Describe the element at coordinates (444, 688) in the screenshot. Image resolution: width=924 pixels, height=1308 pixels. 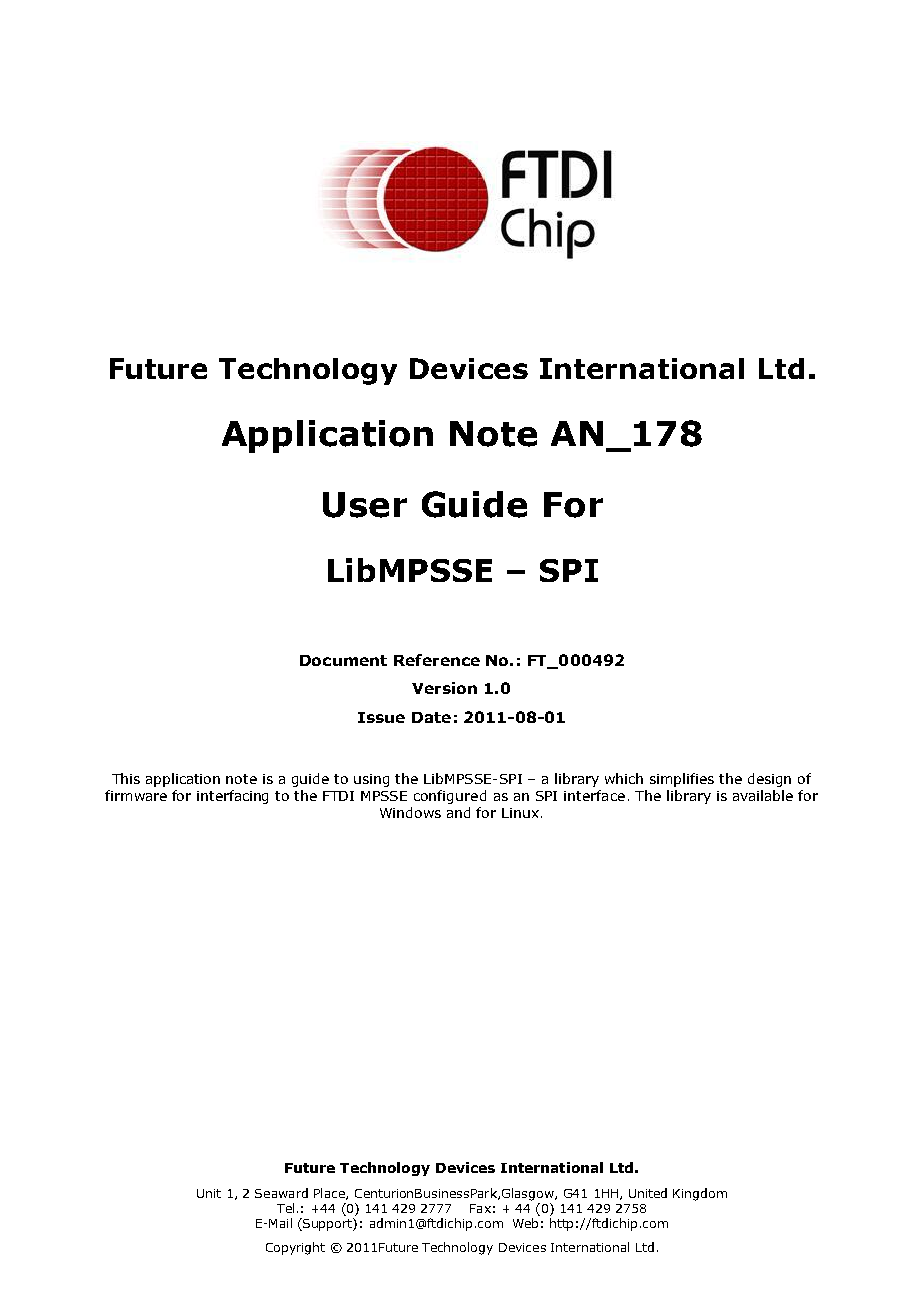
I see `Version` at that location.
